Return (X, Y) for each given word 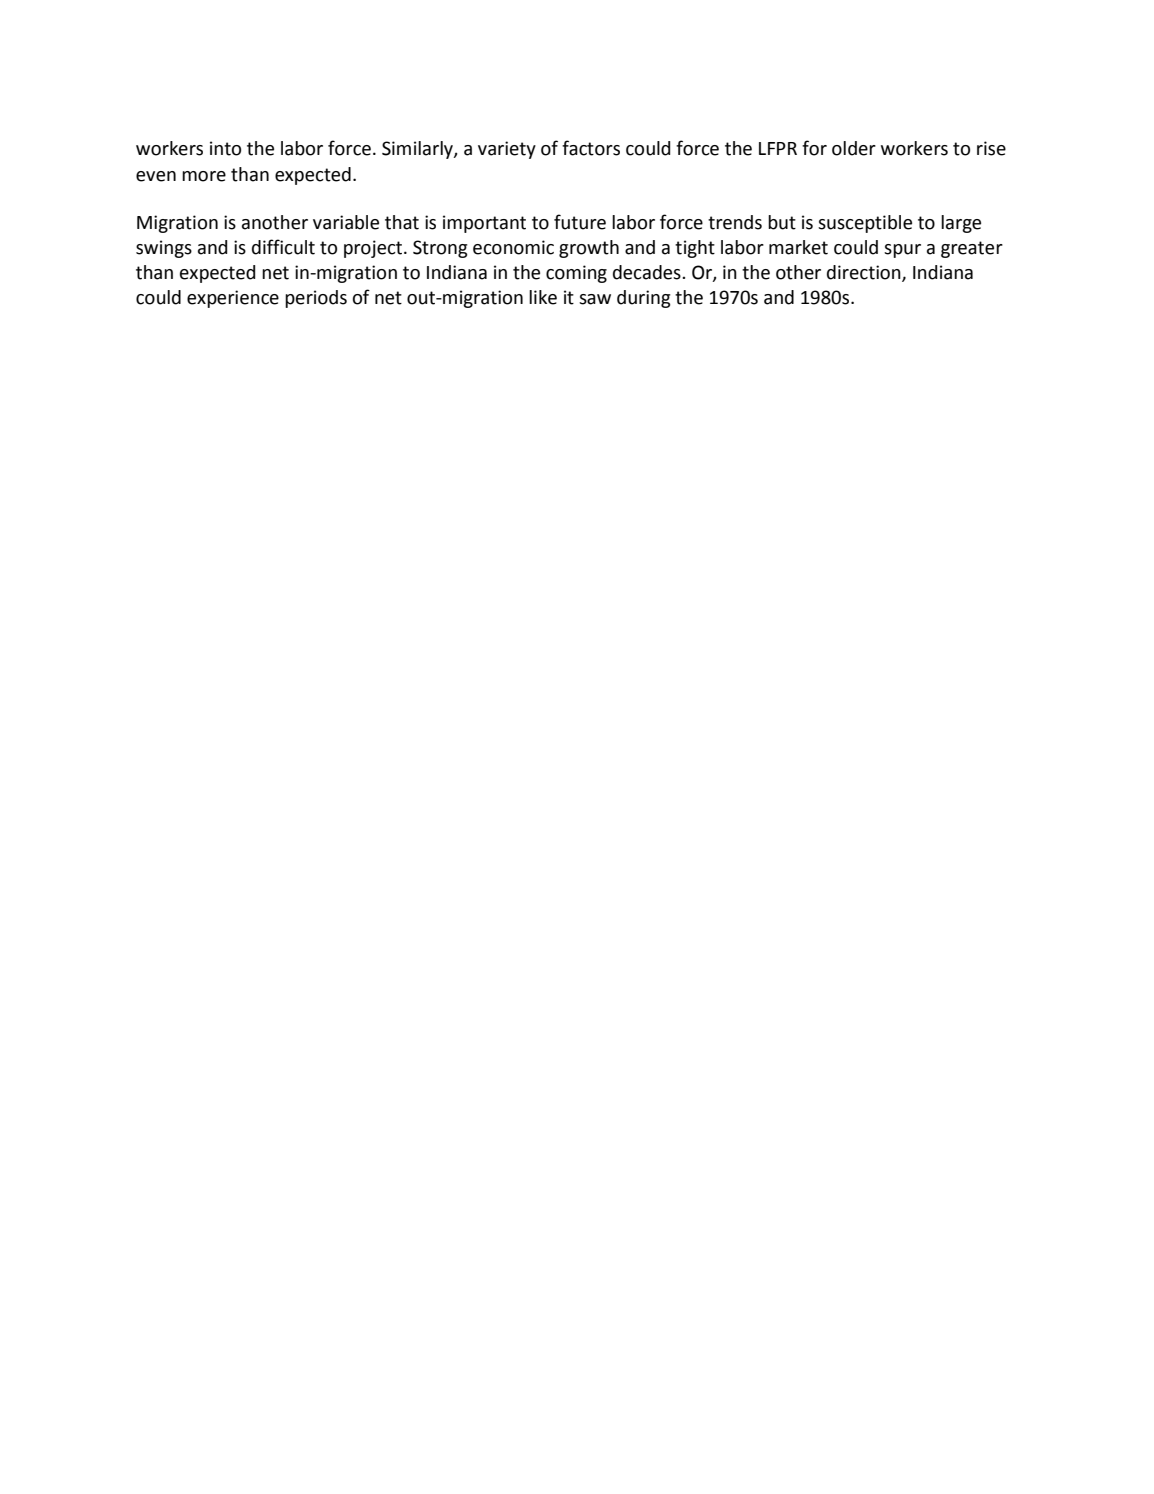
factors (591, 148)
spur (902, 251)
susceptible (865, 224)
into (225, 148)
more (204, 176)
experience (233, 299)
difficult (283, 247)
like (543, 297)
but (782, 222)
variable (346, 222)
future (580, 222)
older (854, 148)
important (484, 224)
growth (589, 249)
